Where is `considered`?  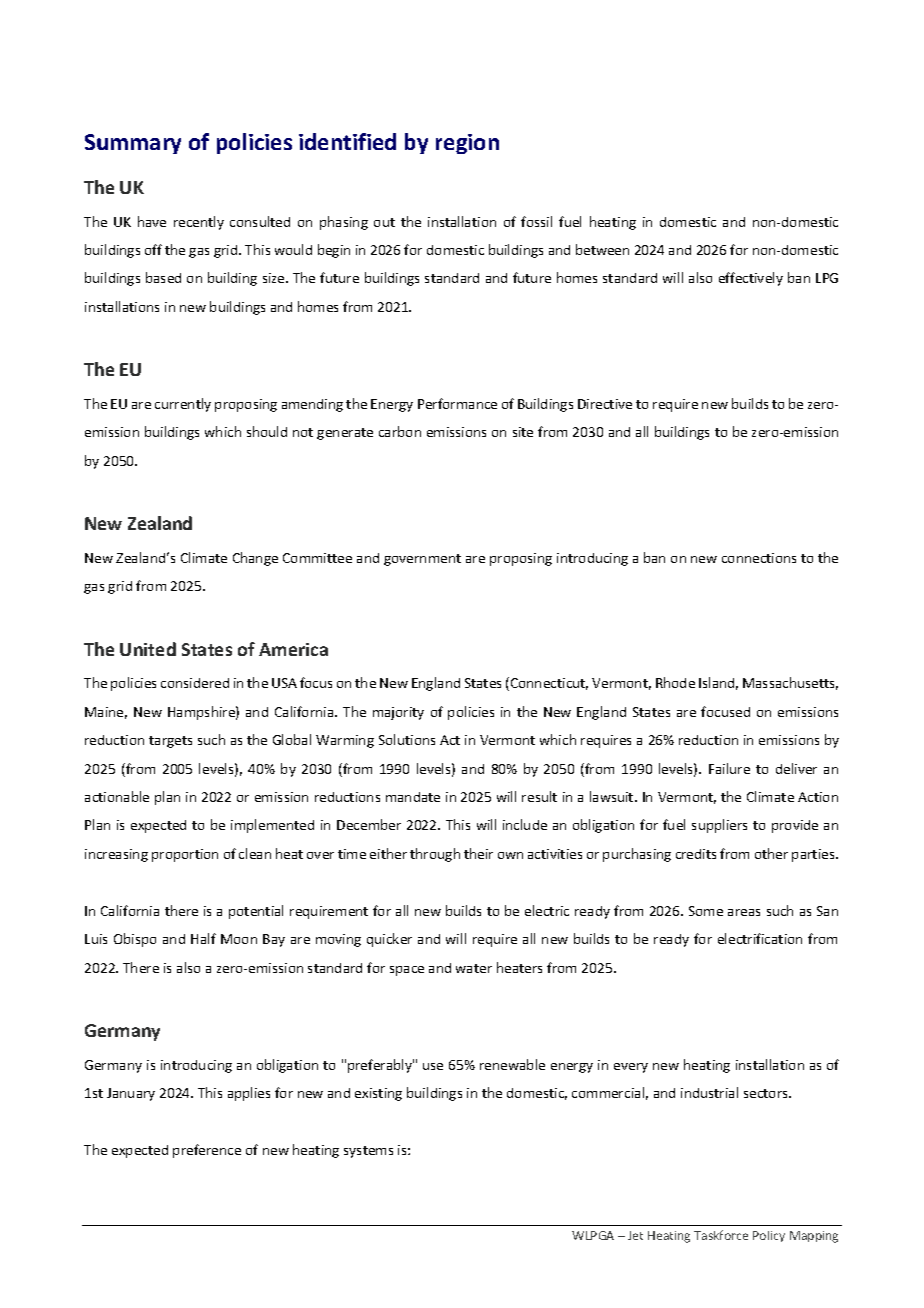
considered is located at coordinates (195, 683).
